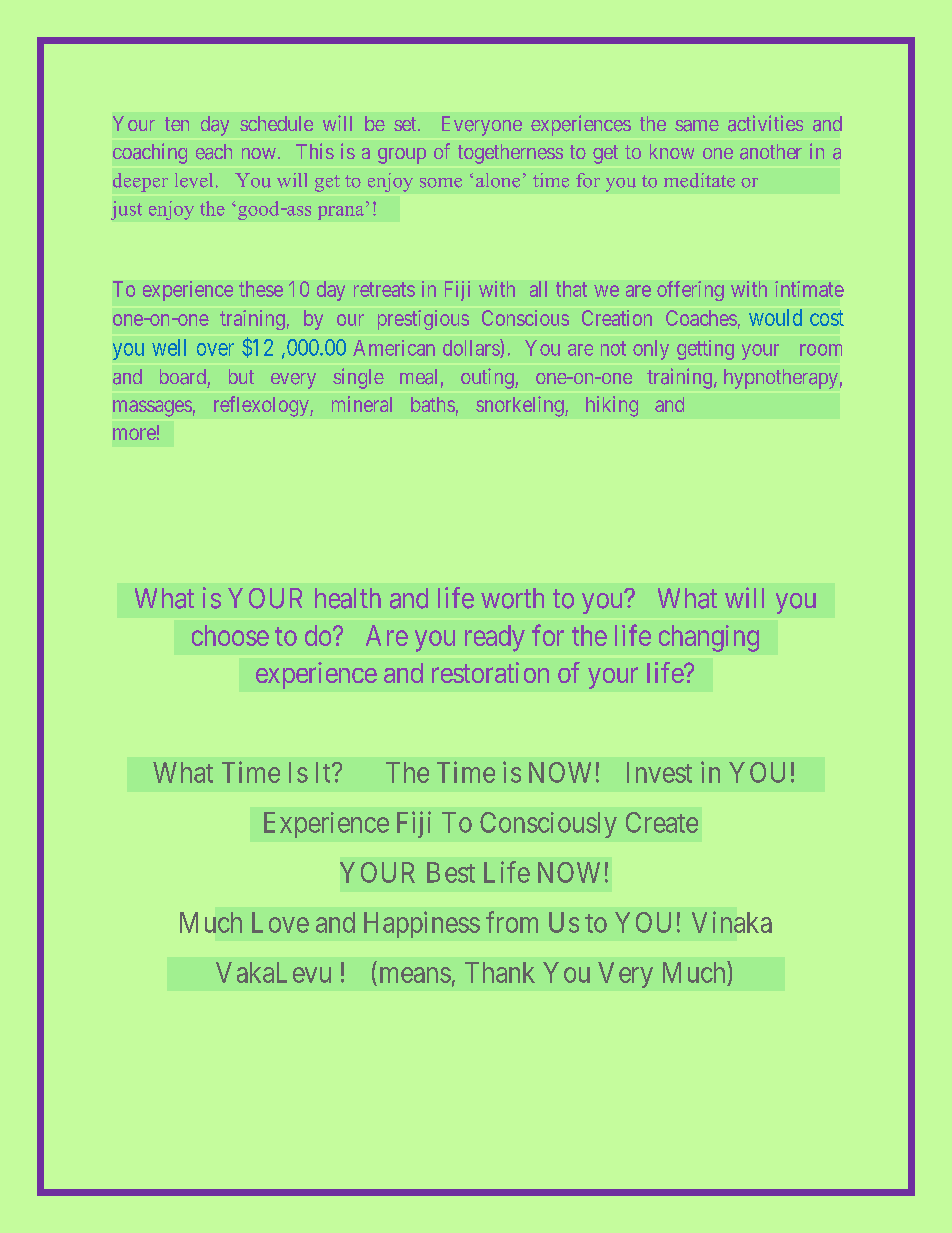 The image size is (952, 1233). What do you see at coordinates (451, 872) in the screenshot?
I see `Best` at bounding box center [451, 872].
